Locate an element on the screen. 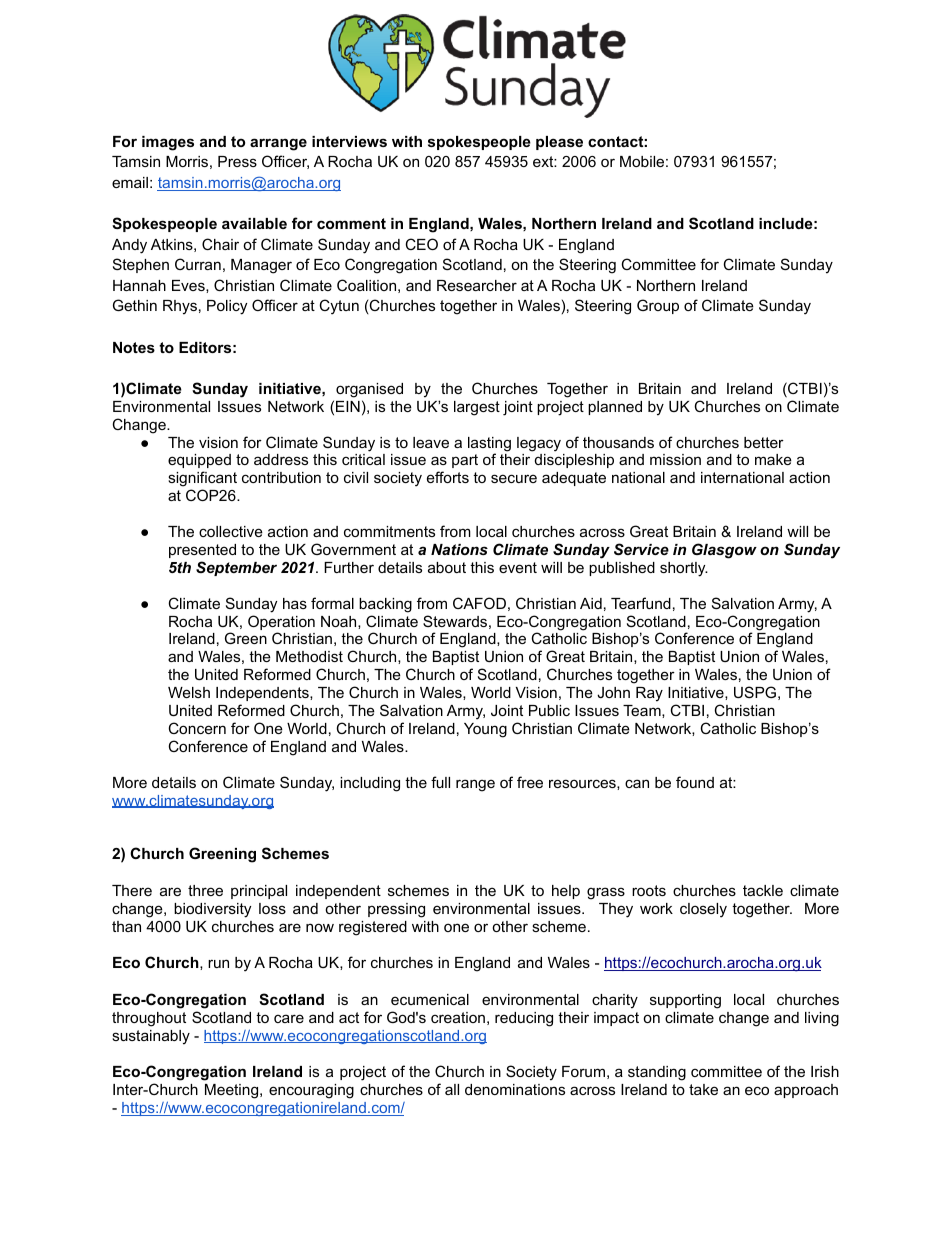 The image size is (952, 1233). all is located at coordinates (452, 1089).
